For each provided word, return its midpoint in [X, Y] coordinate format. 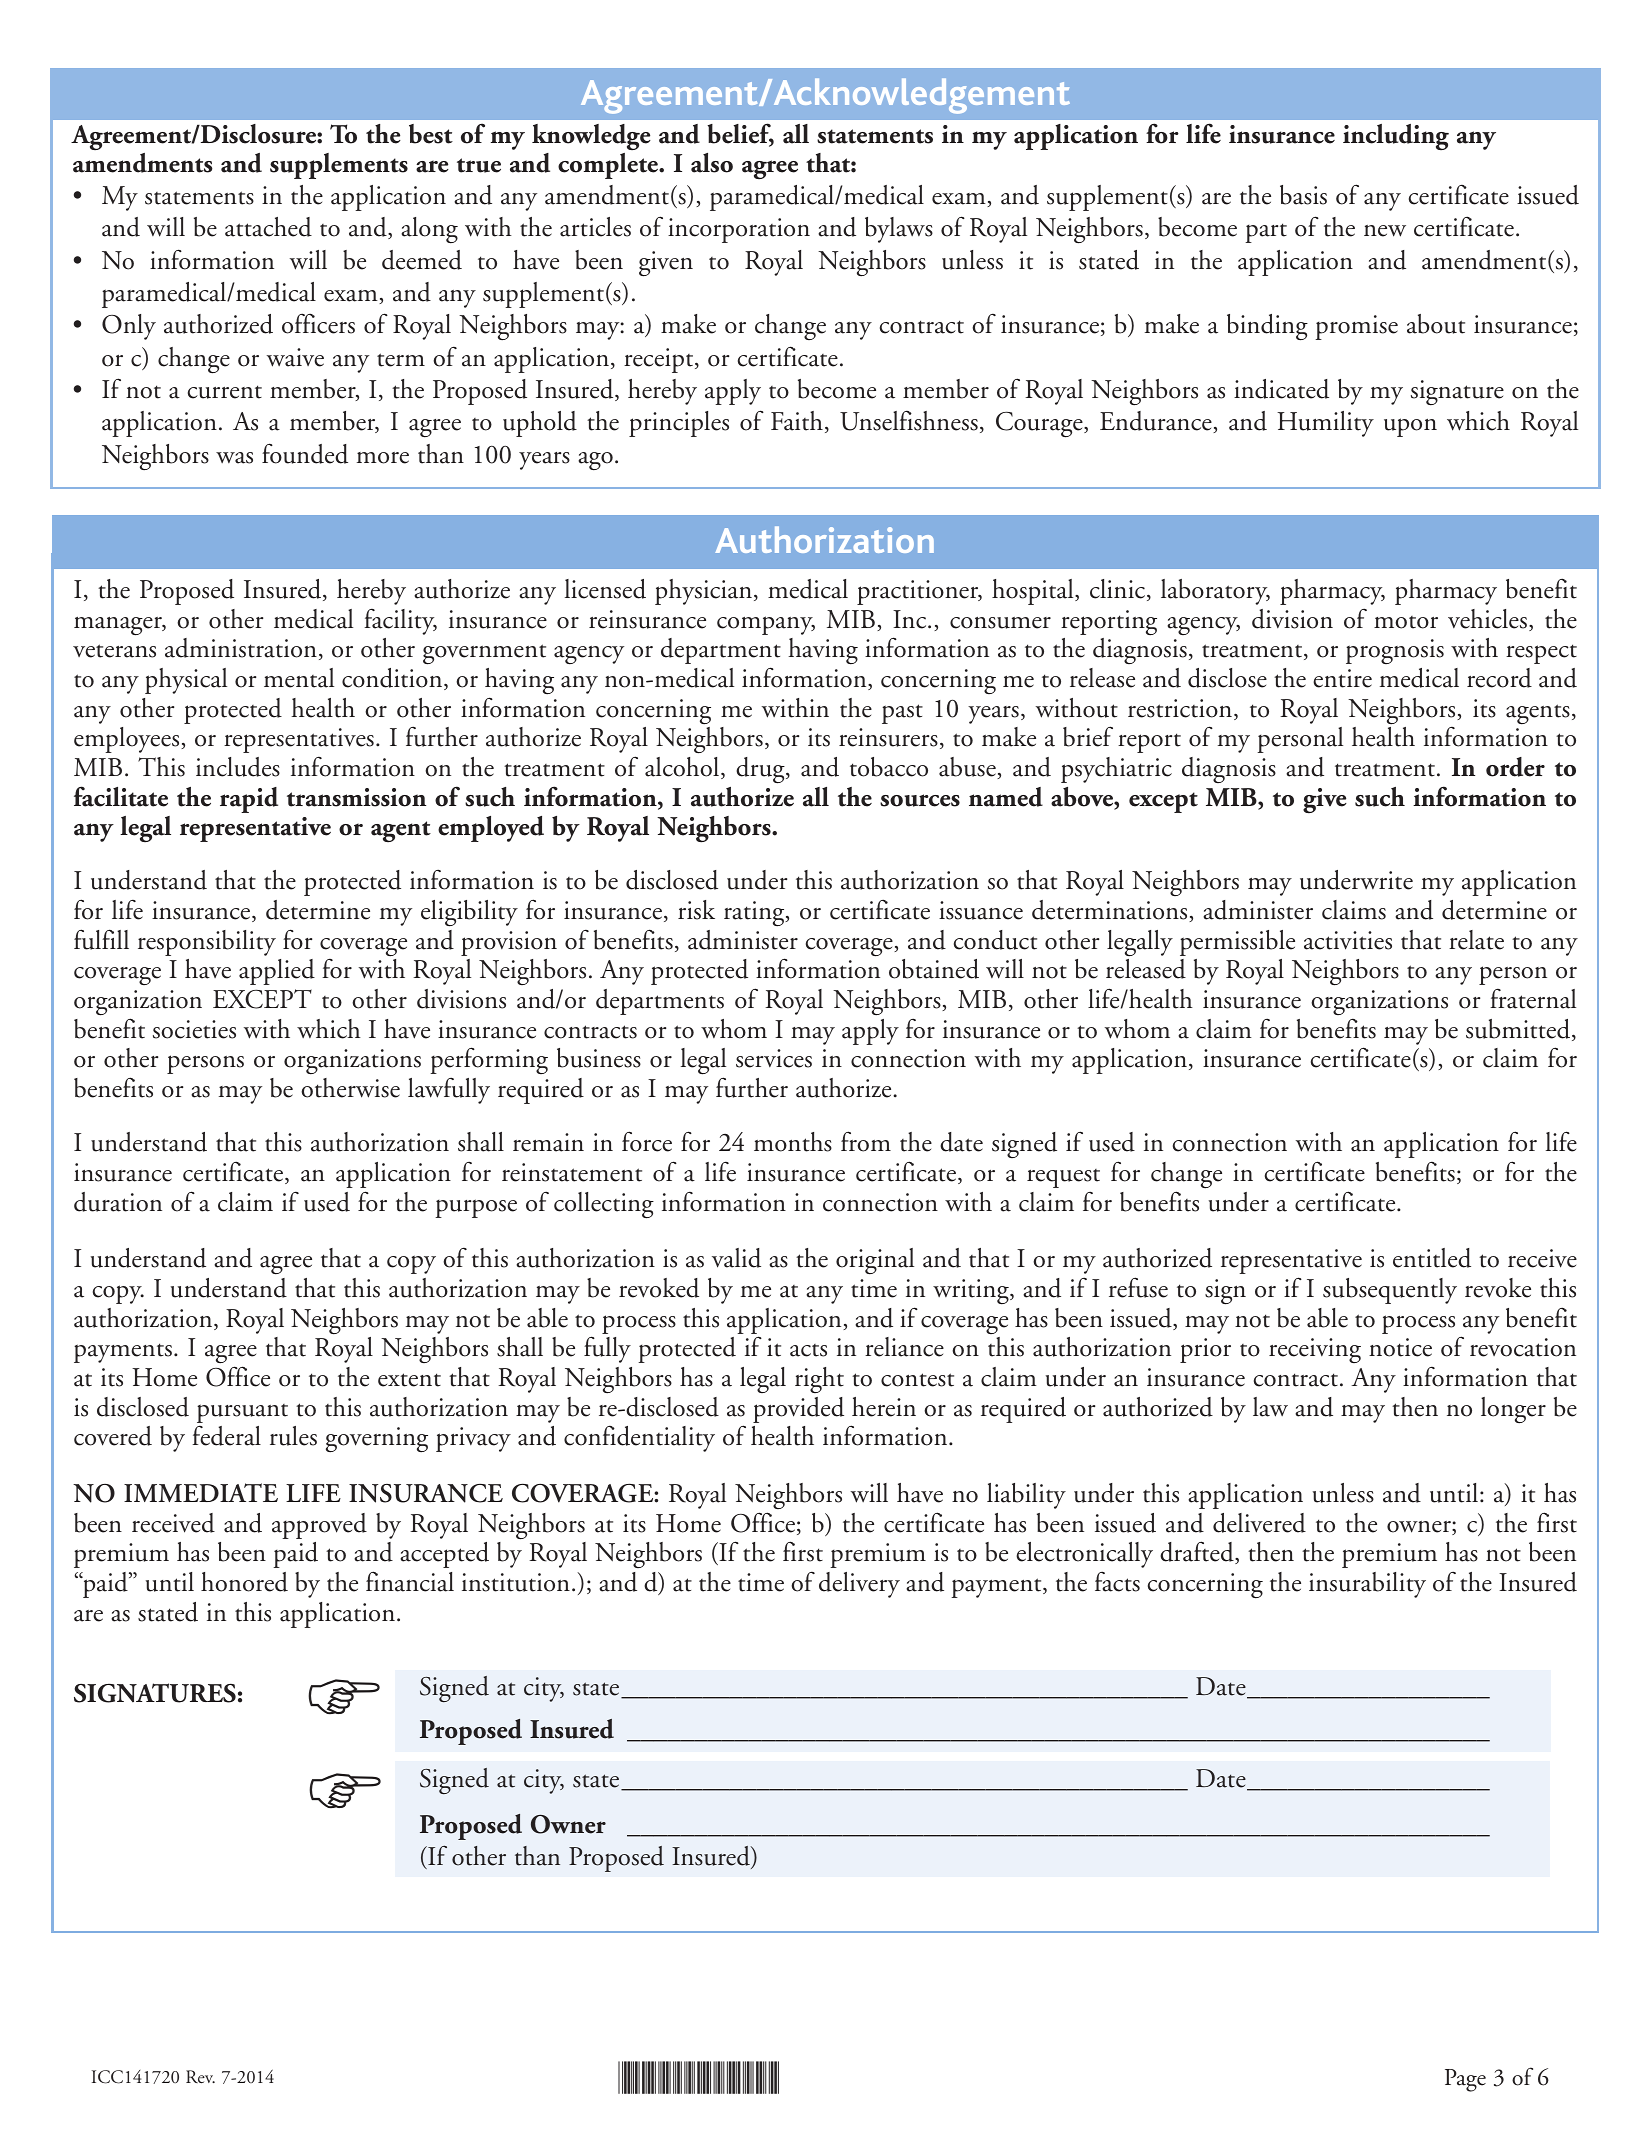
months [793, 1142]
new [1385, 231]
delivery [859, 1585]
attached [268, 227]
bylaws [899, 230]
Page [1465, 2080]
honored [244, 1582]
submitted [1519, 1030]
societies [194, 1029]
